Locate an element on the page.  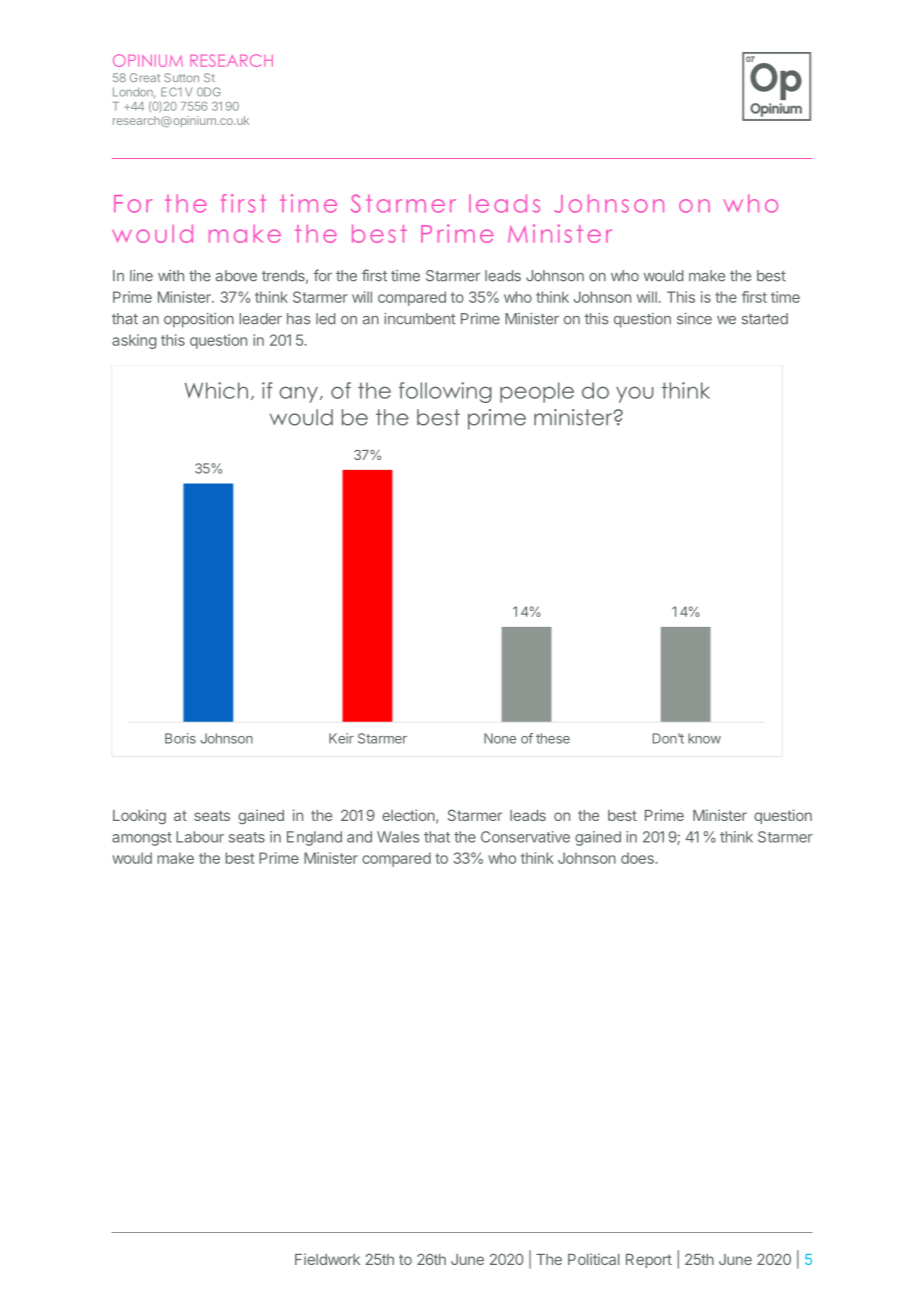
Wales is located at coordinates (398, 837).
